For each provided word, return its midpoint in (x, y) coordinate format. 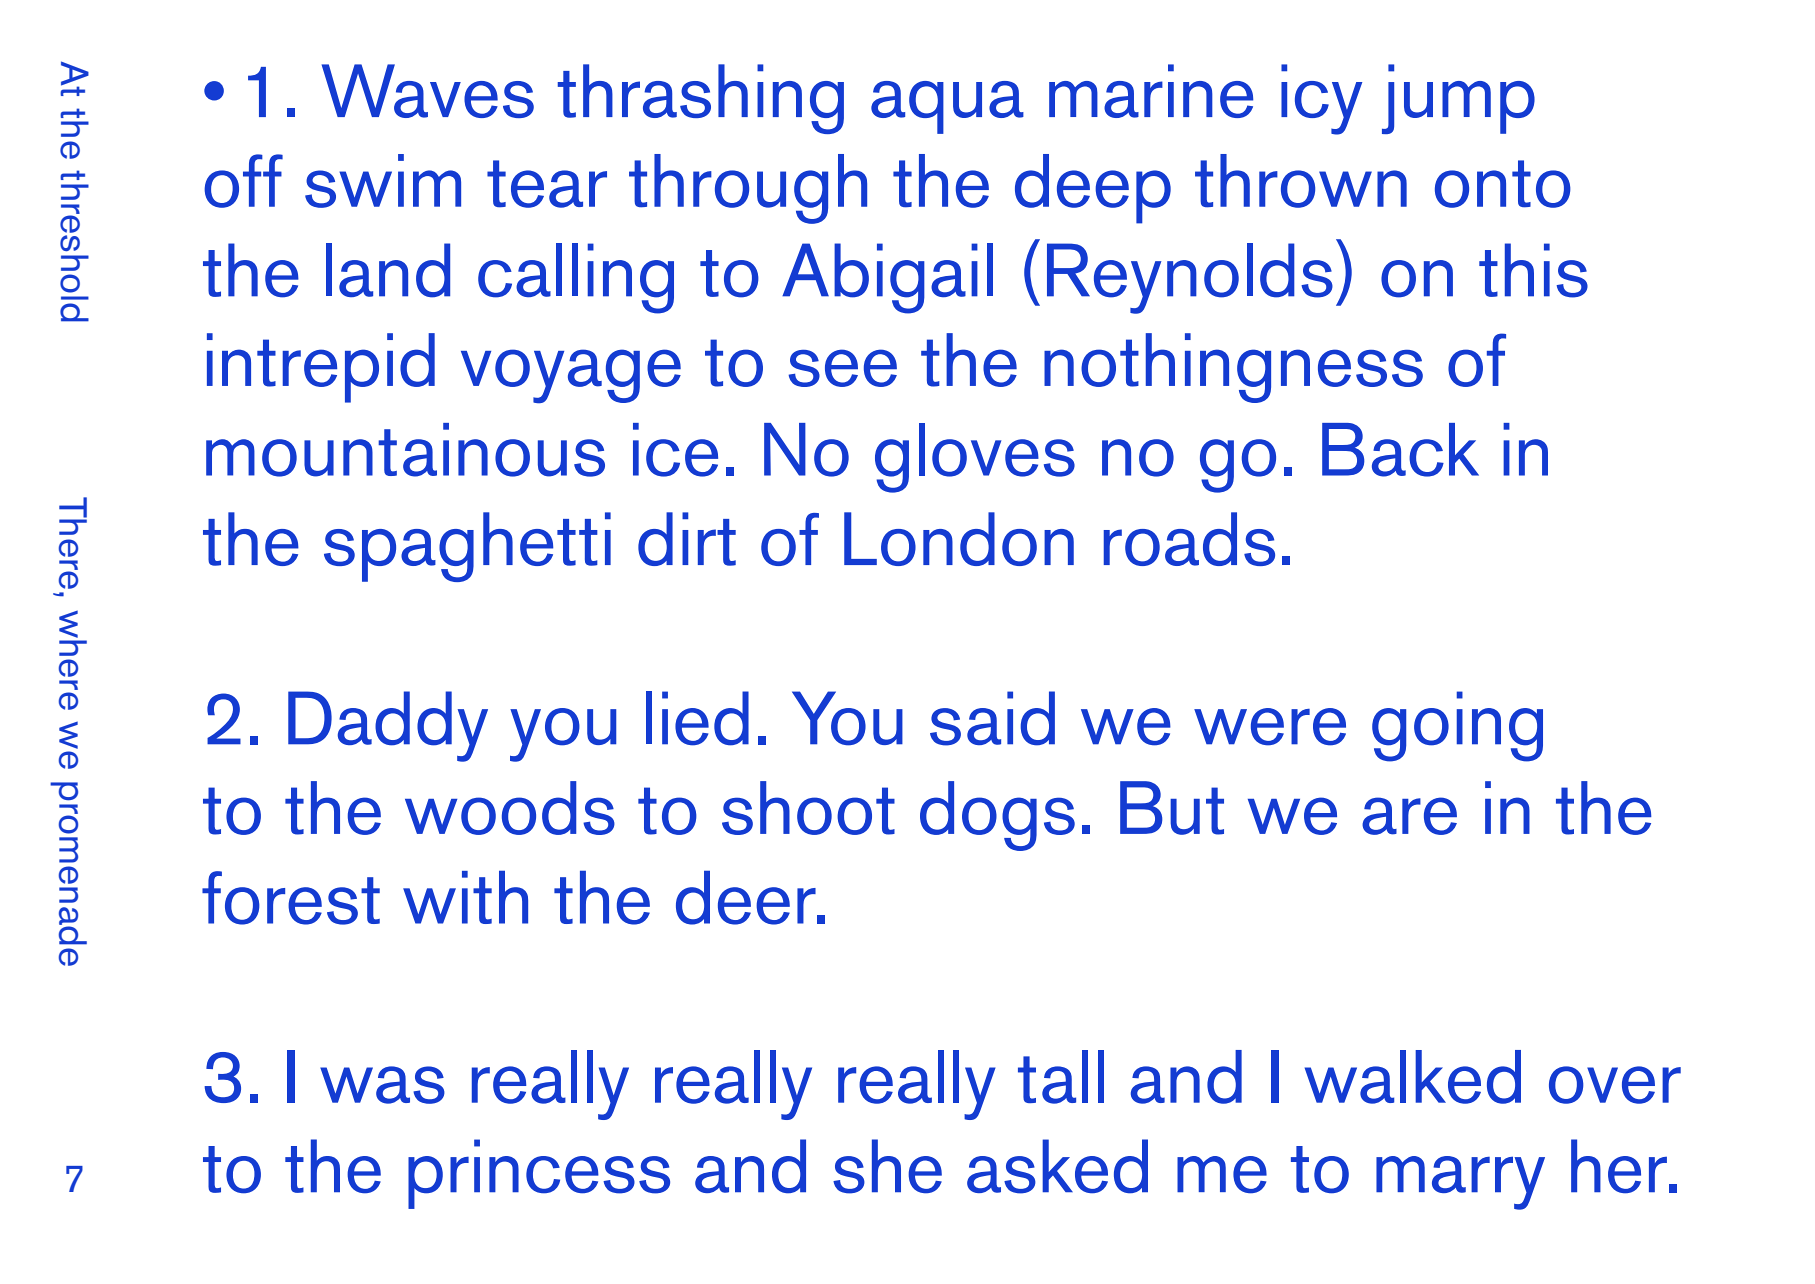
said (992, 718)
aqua (947, 107)
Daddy (388, 726)
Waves (428, 91)
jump (1458, 99)
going (1457, 726)
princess (539, 1174)
